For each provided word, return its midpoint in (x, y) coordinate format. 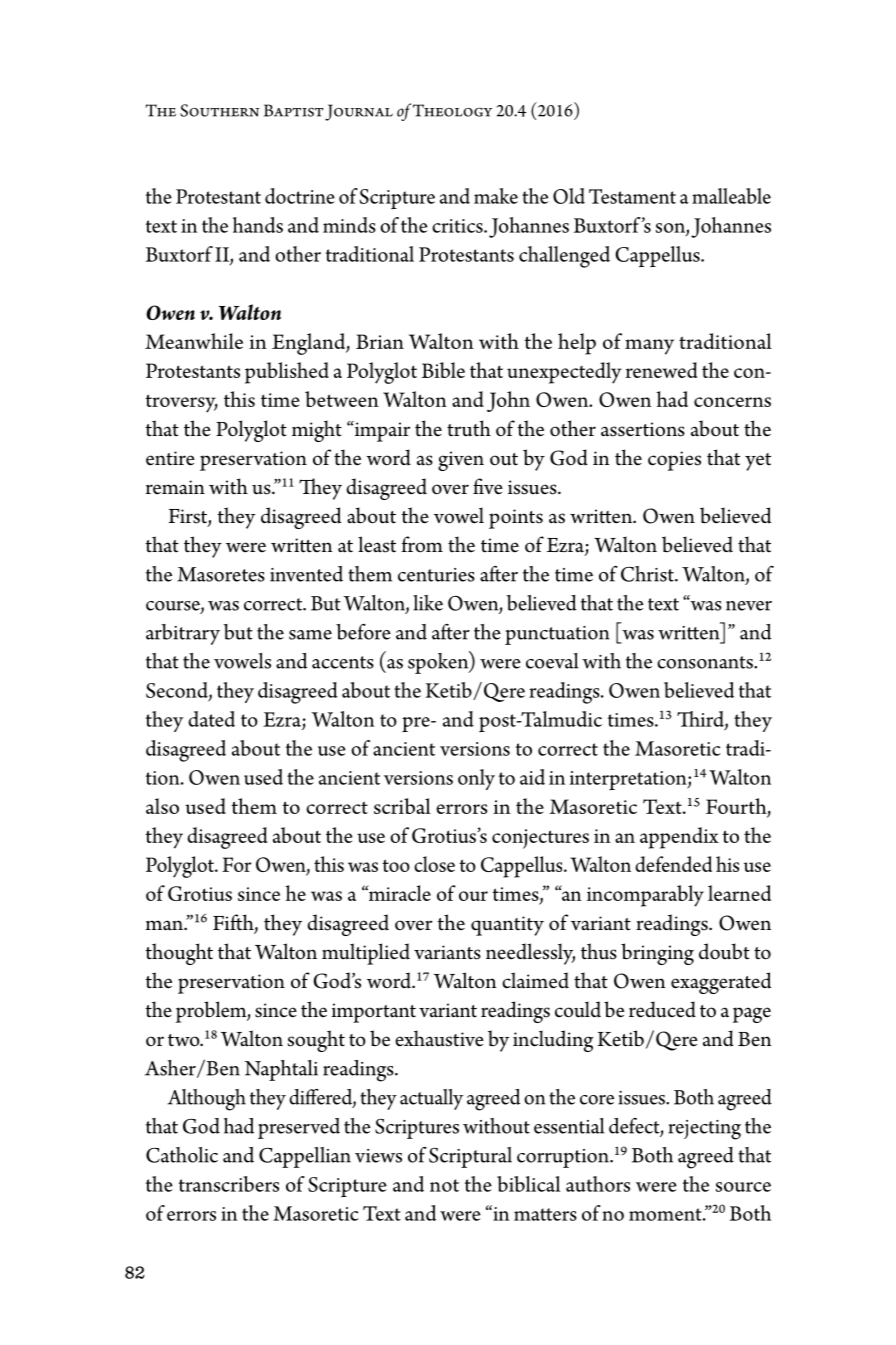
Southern (219, 110)
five (488, 486)
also (162, 806)
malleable (731, 196)
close (434, 864)
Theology (452, 110)
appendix (679, 838)
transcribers (229, 1184)
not (444, 1185)
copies (674, 461)
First (188, 517)
